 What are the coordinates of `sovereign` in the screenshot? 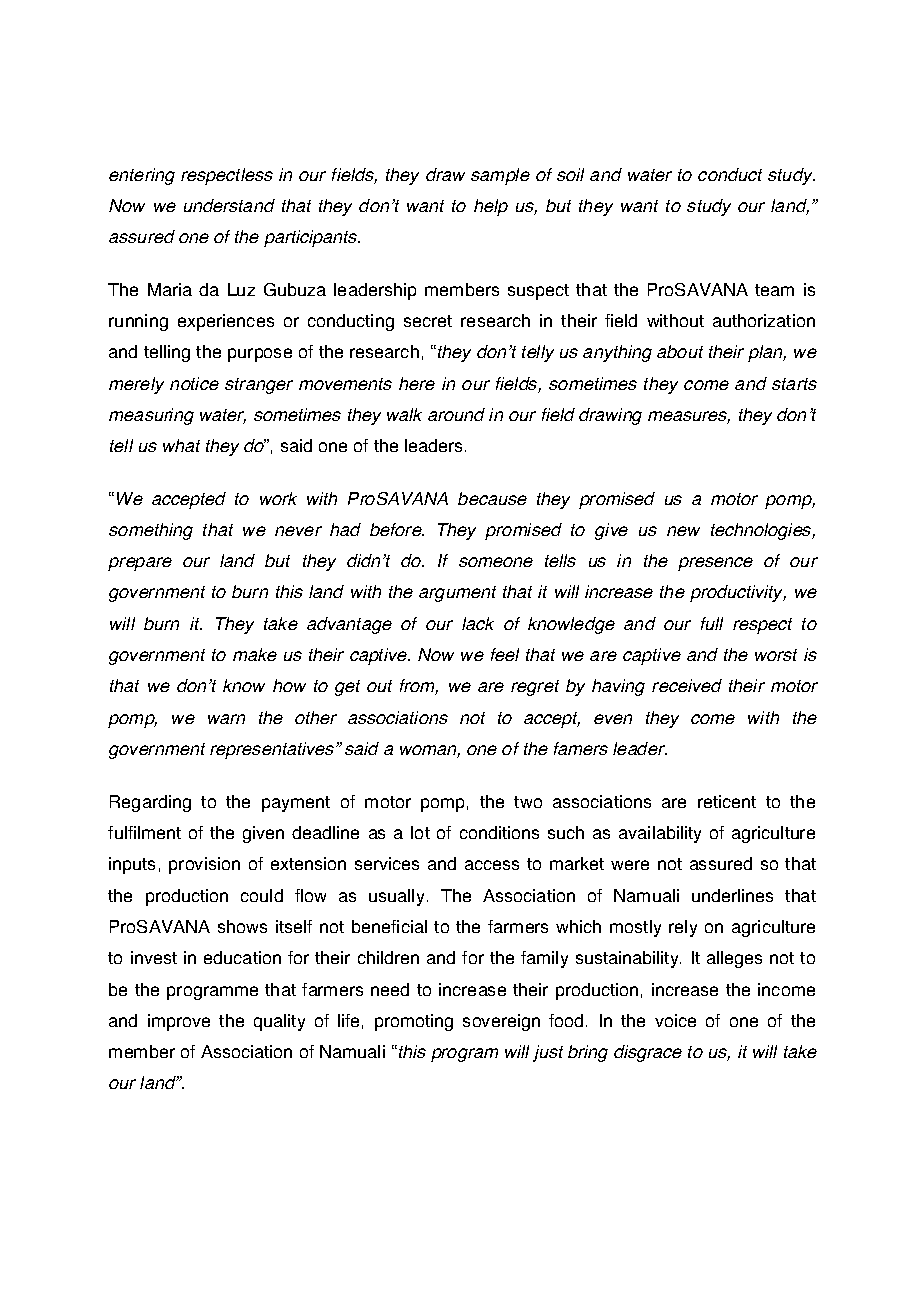 It's located at (501, 1022).
